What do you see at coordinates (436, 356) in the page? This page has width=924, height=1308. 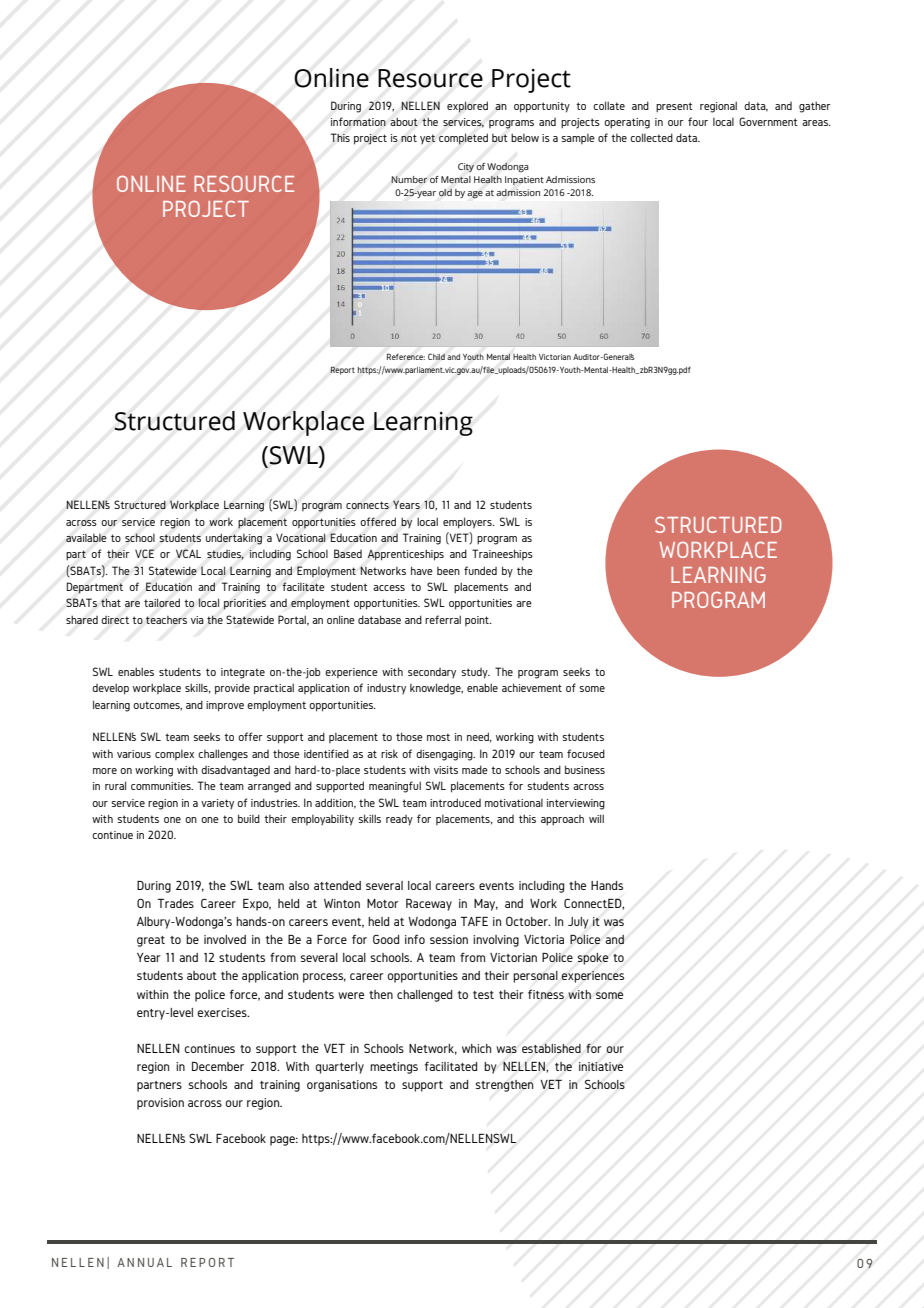 I see `Child` at bounding box center [436, 356].
